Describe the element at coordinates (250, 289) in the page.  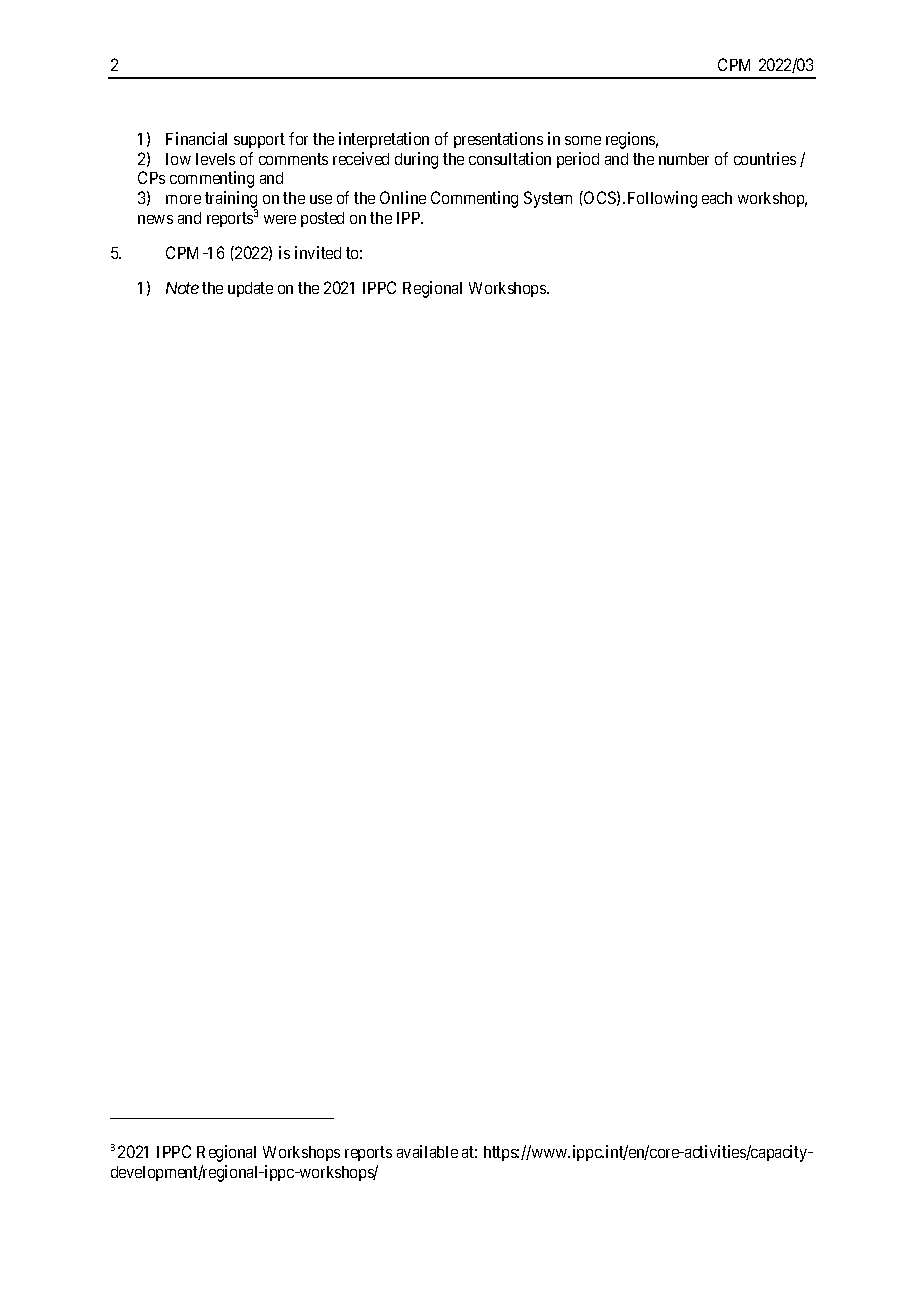
I see `update` at that location.
